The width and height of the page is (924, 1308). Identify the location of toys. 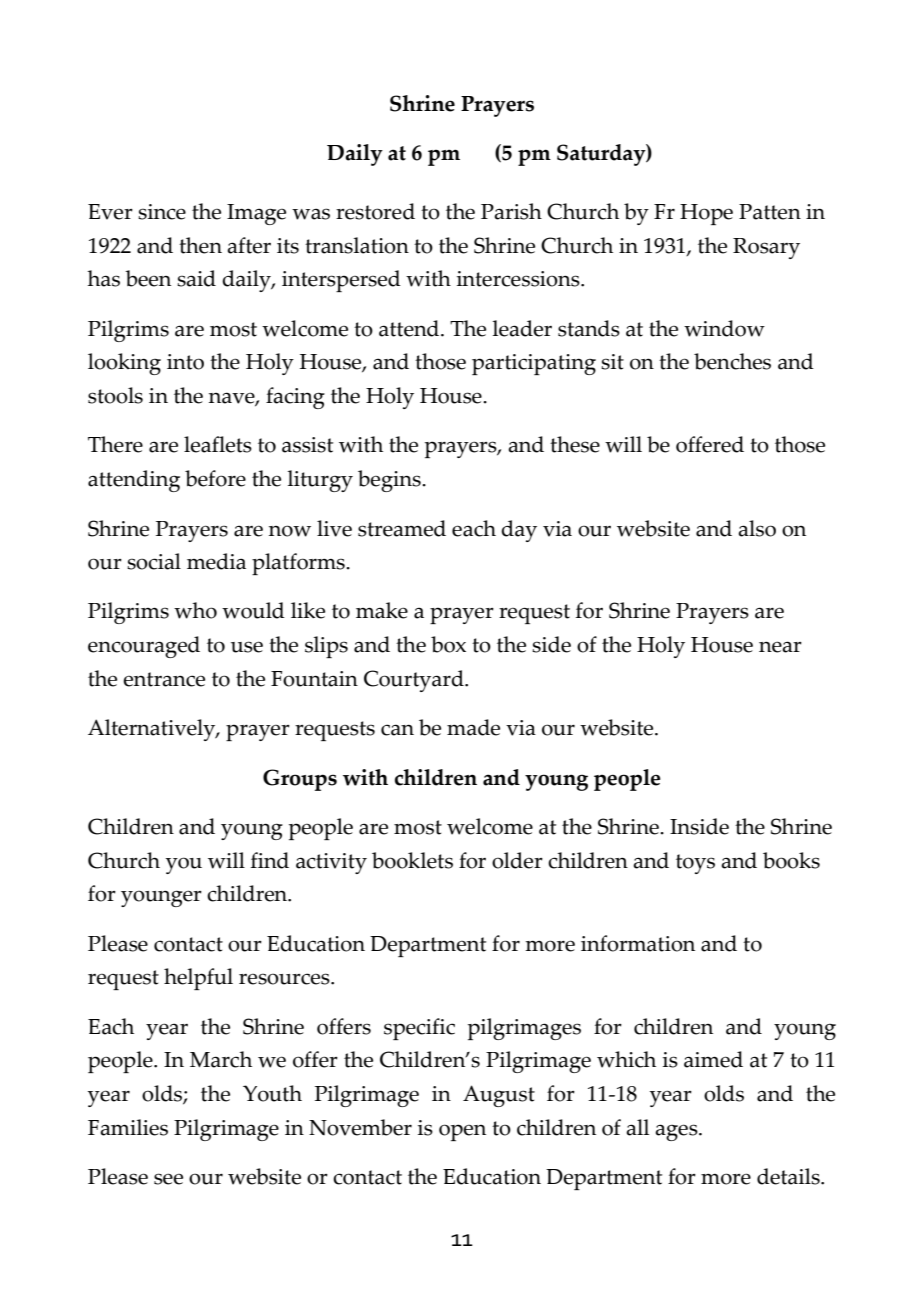
(695, 864).
